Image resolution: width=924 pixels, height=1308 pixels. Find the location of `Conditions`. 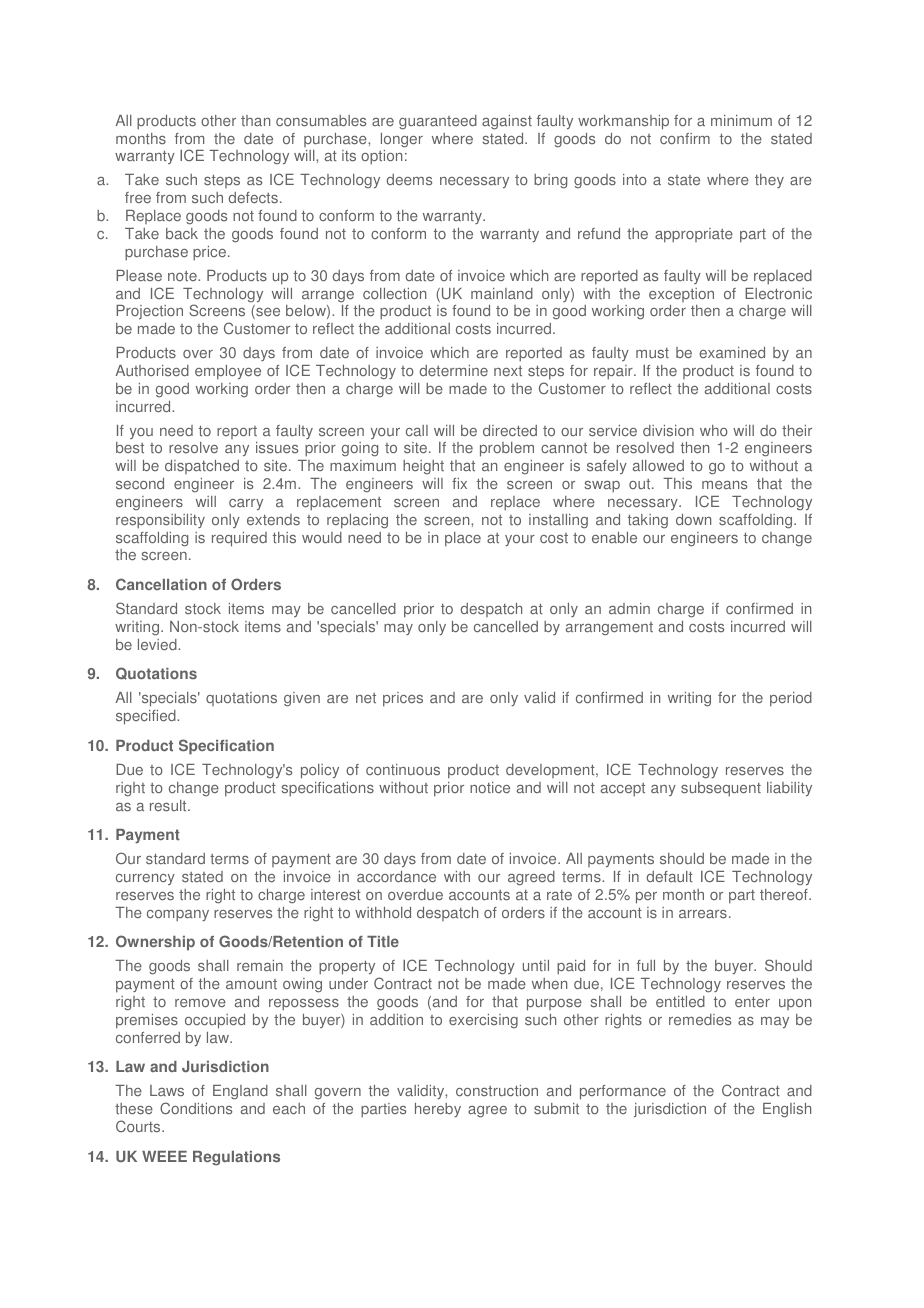

Conditions is located at coordinates (196, 1108).
